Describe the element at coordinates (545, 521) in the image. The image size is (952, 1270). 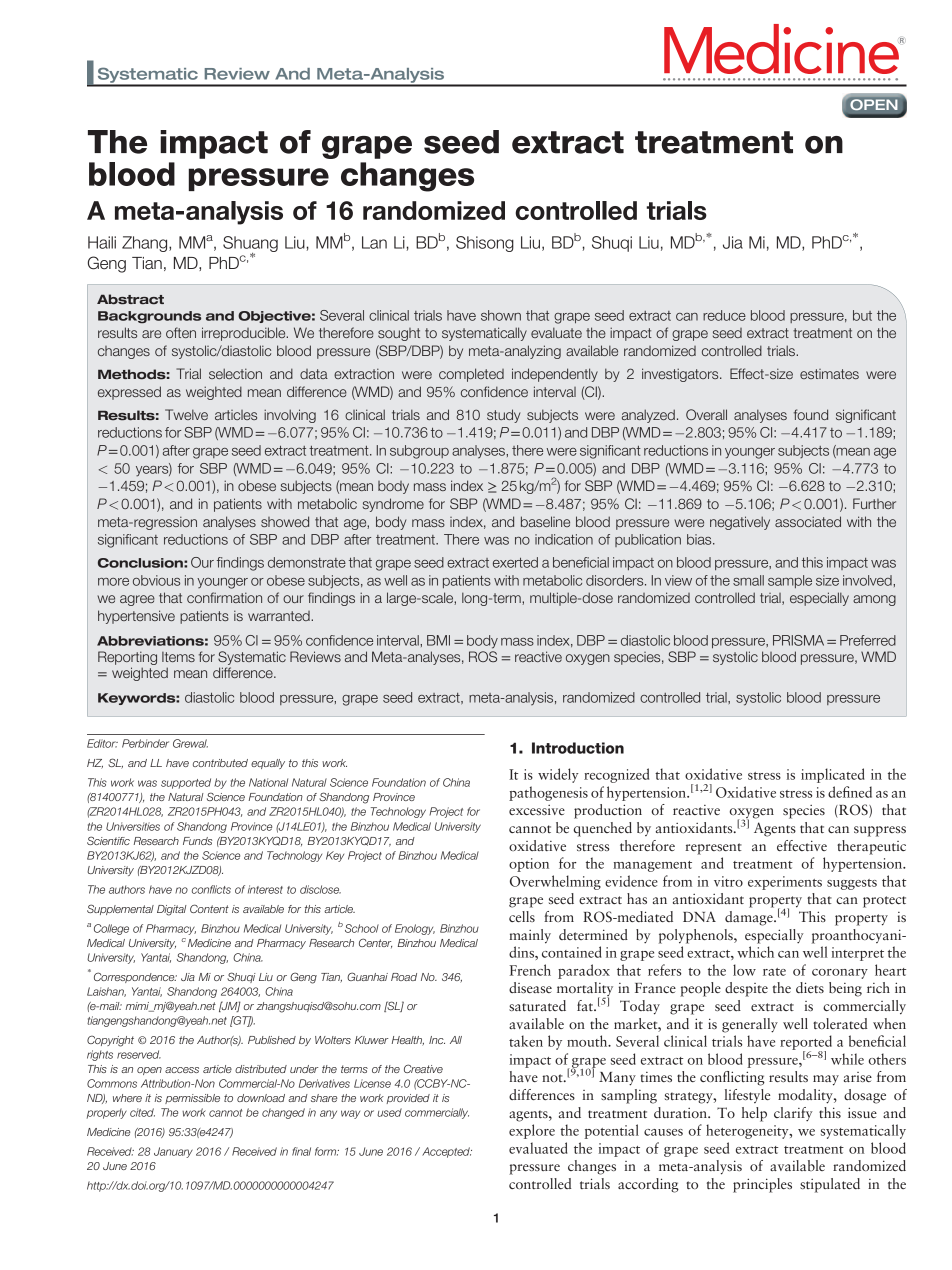
I see `baseline` at that location.
